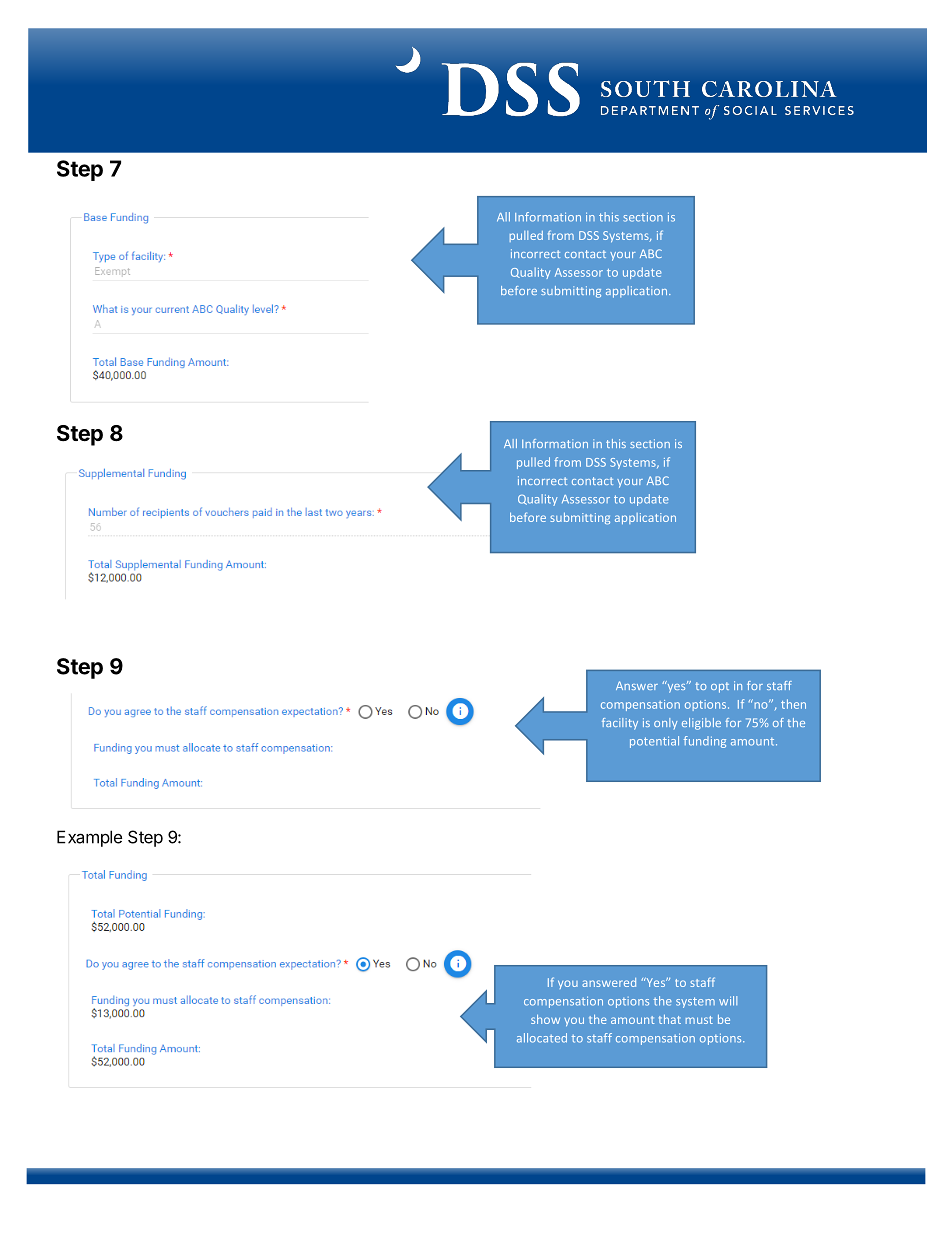 This screenshot has height=1233, width=952. I want to click on facility, so click(620, 724).
